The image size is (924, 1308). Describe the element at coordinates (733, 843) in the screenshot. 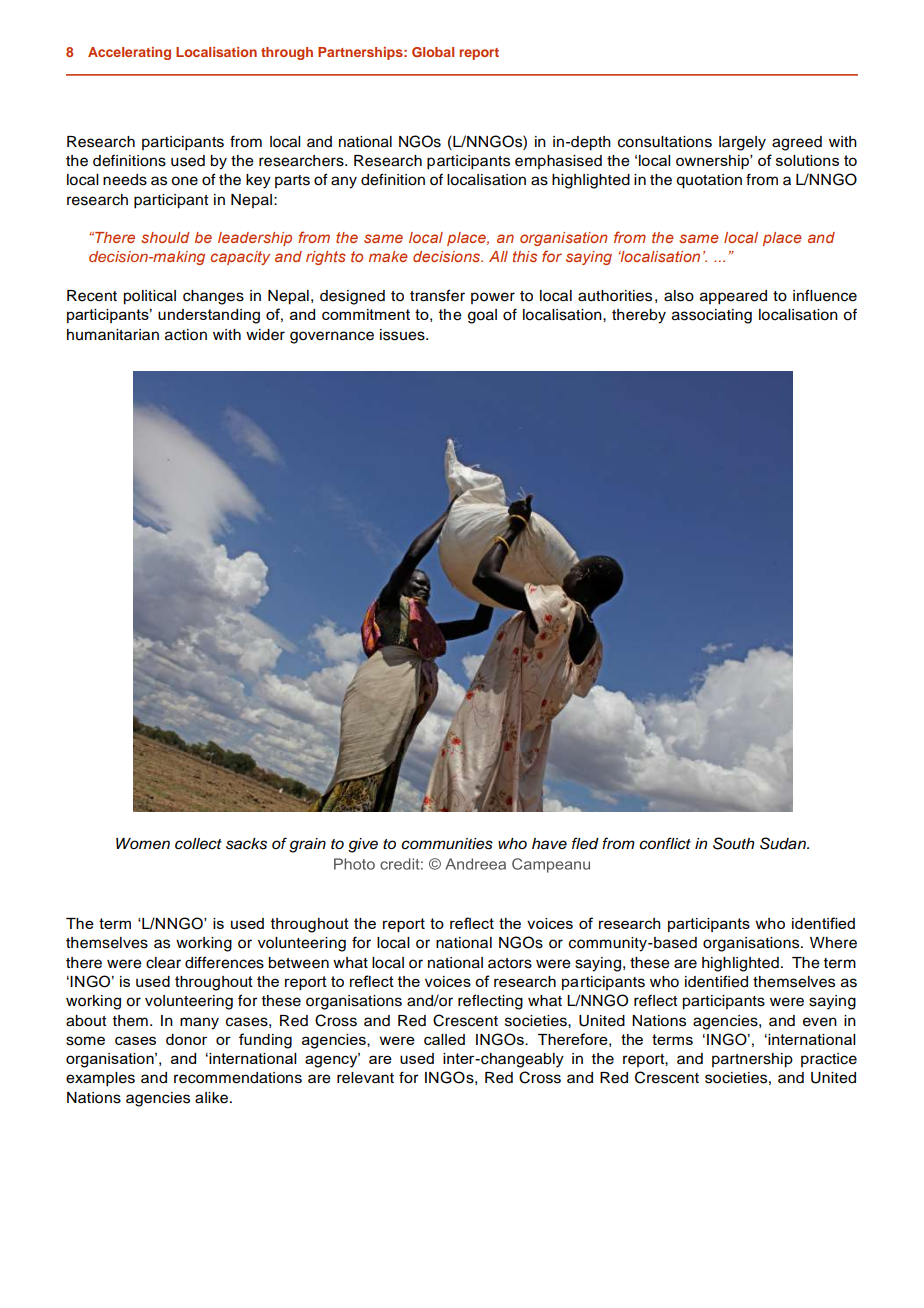

I see `South` at that location.
